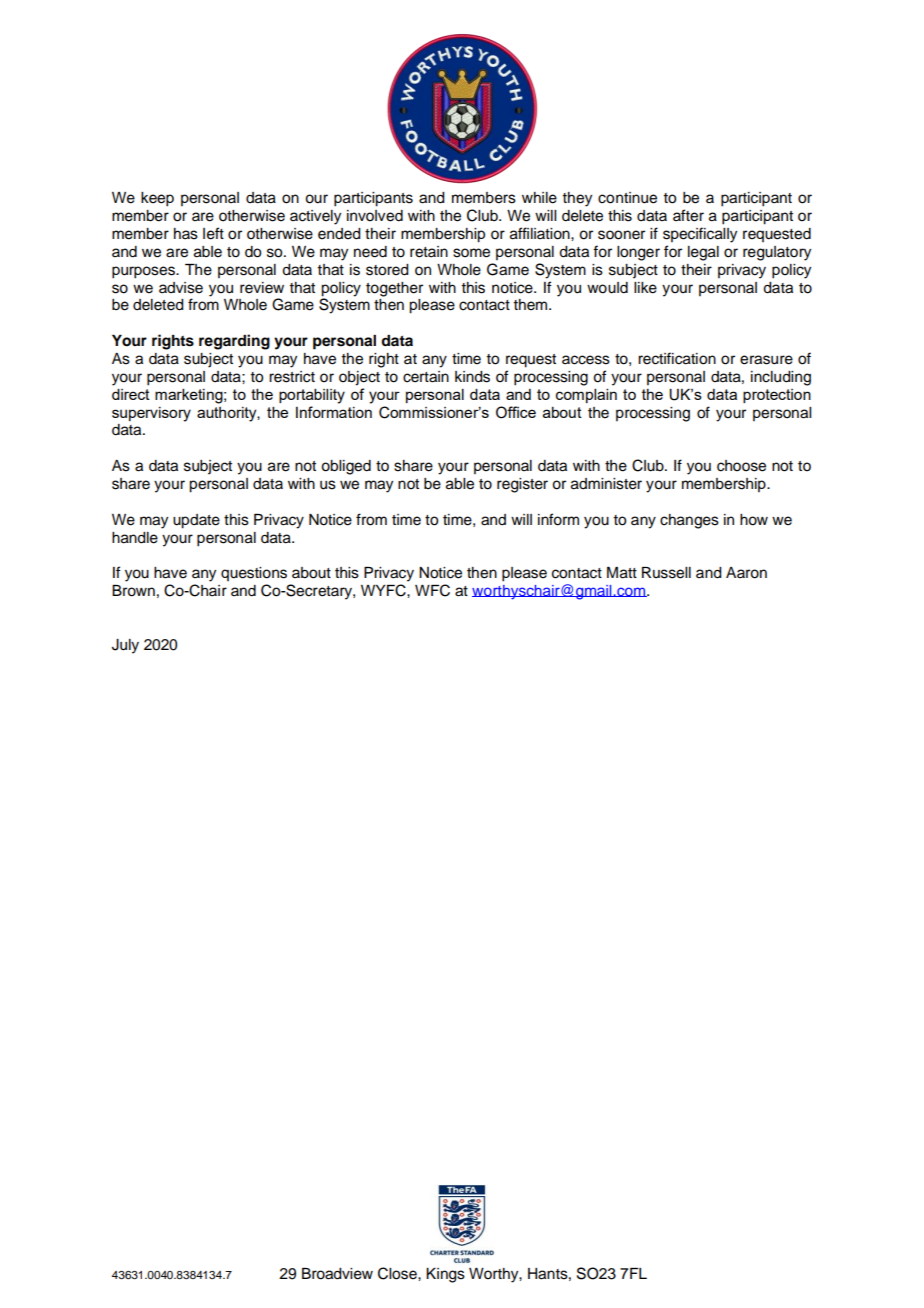 The image size is (924, 1308). I want to click on Russell, so click(666, 573).
